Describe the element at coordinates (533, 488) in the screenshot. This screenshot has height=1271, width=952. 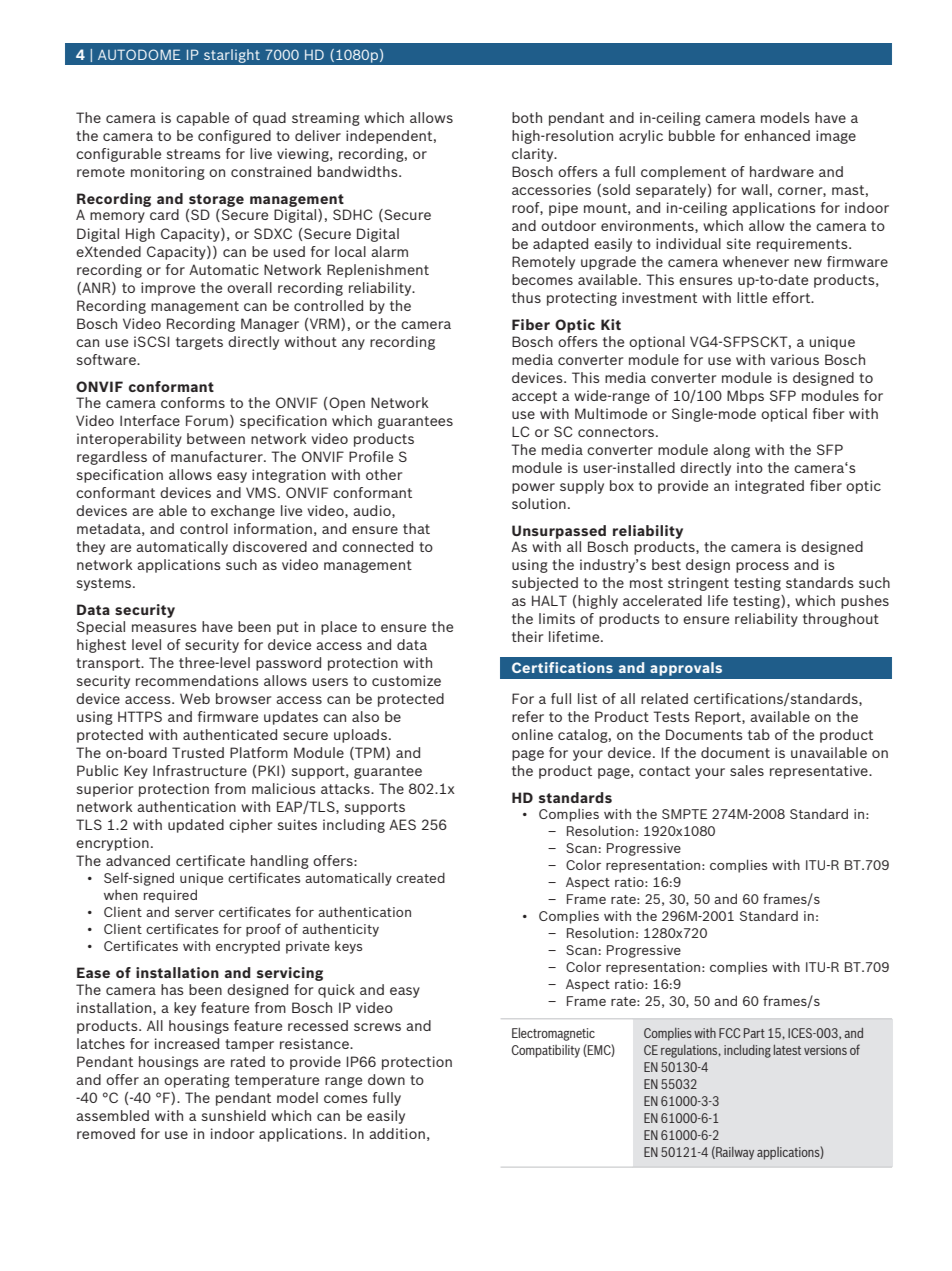
I see `power` at that location.
